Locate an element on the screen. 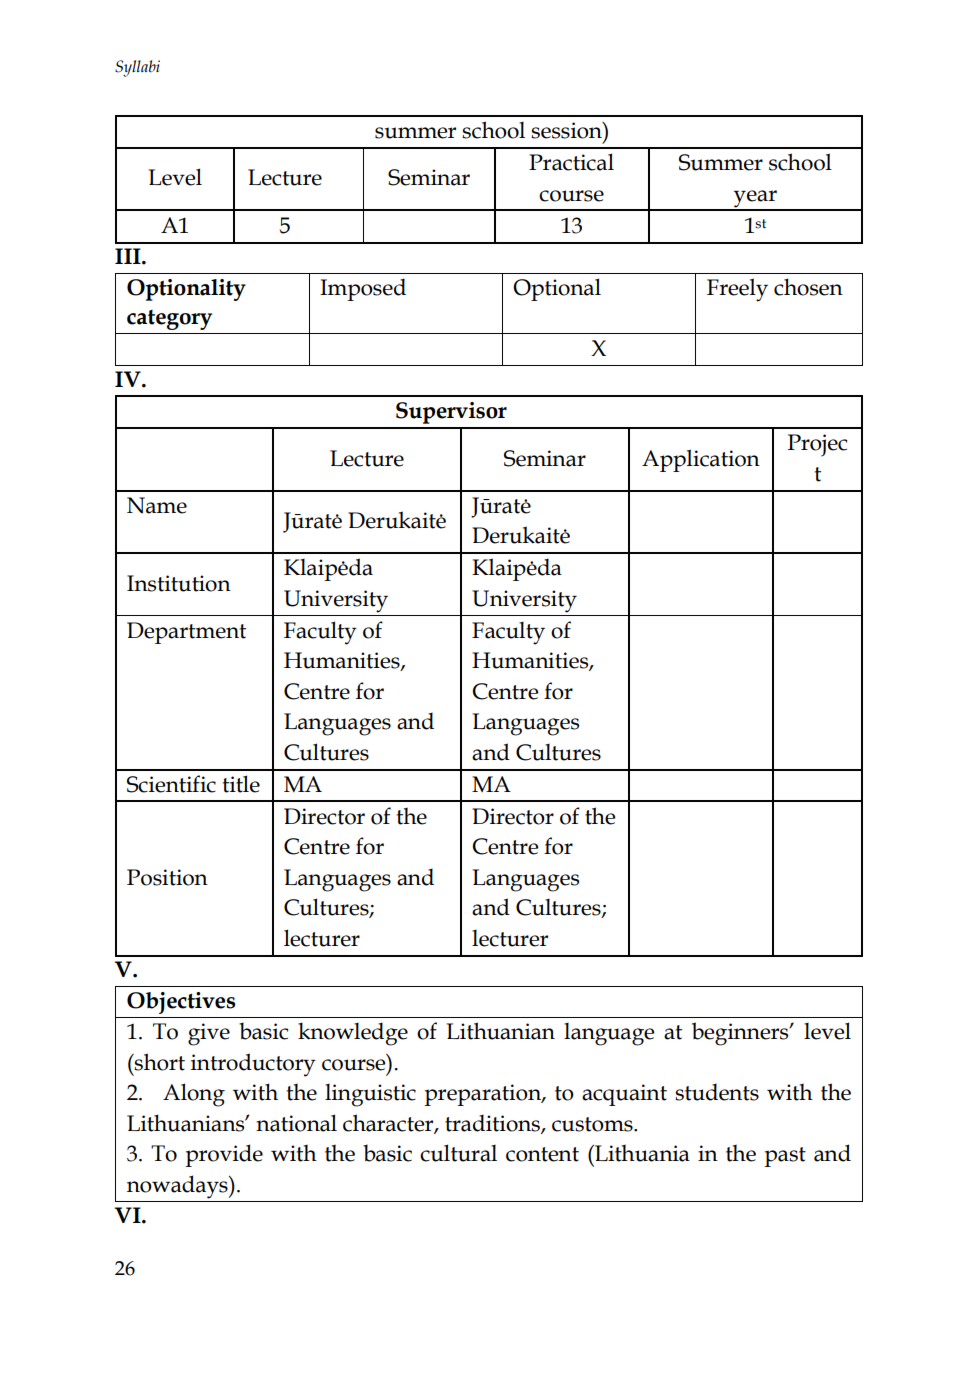 Image resolution: width=978 pixels, height=1381 pixels. past is located at coordinates (785, 1157).
